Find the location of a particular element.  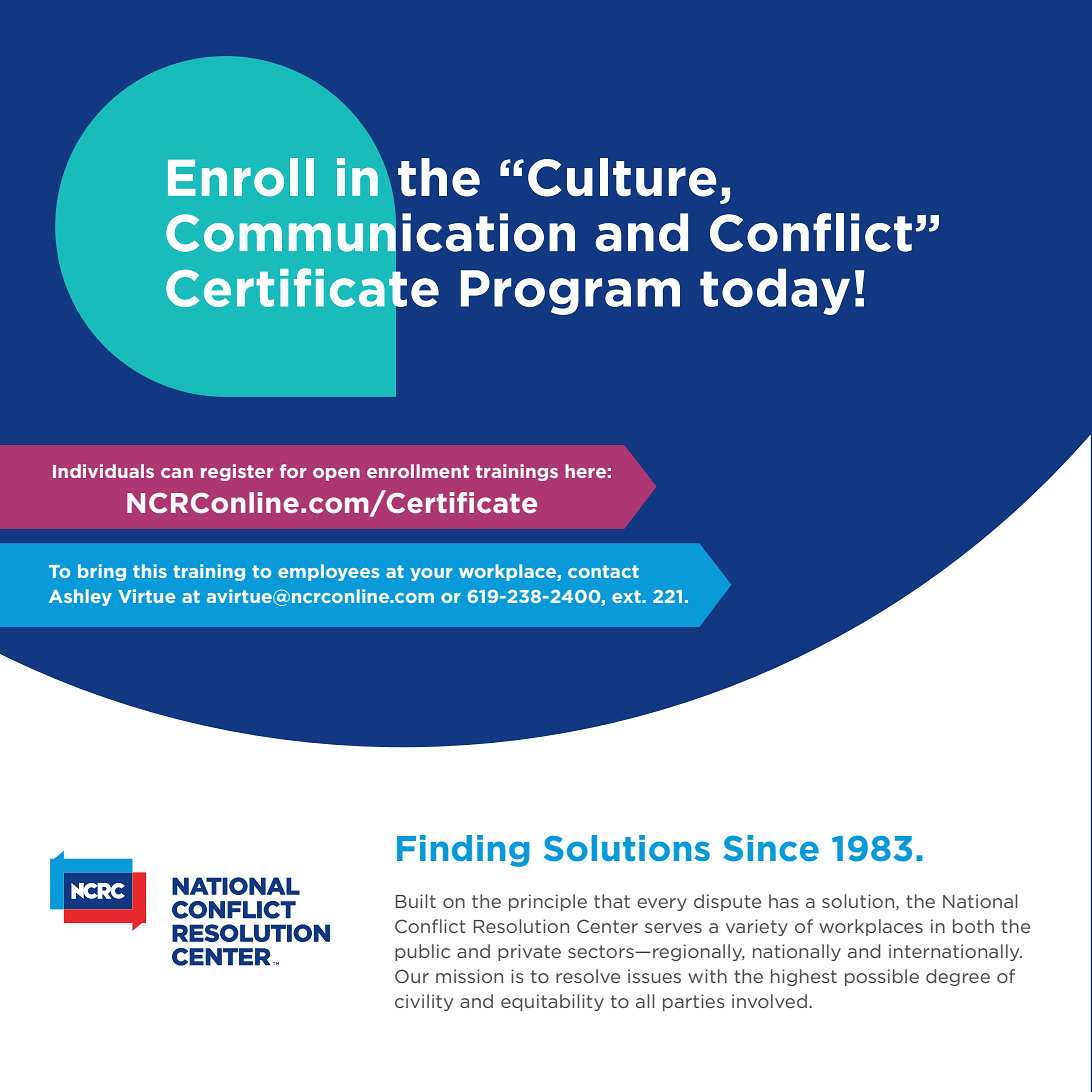

private is located at coordinates (529, 952).
